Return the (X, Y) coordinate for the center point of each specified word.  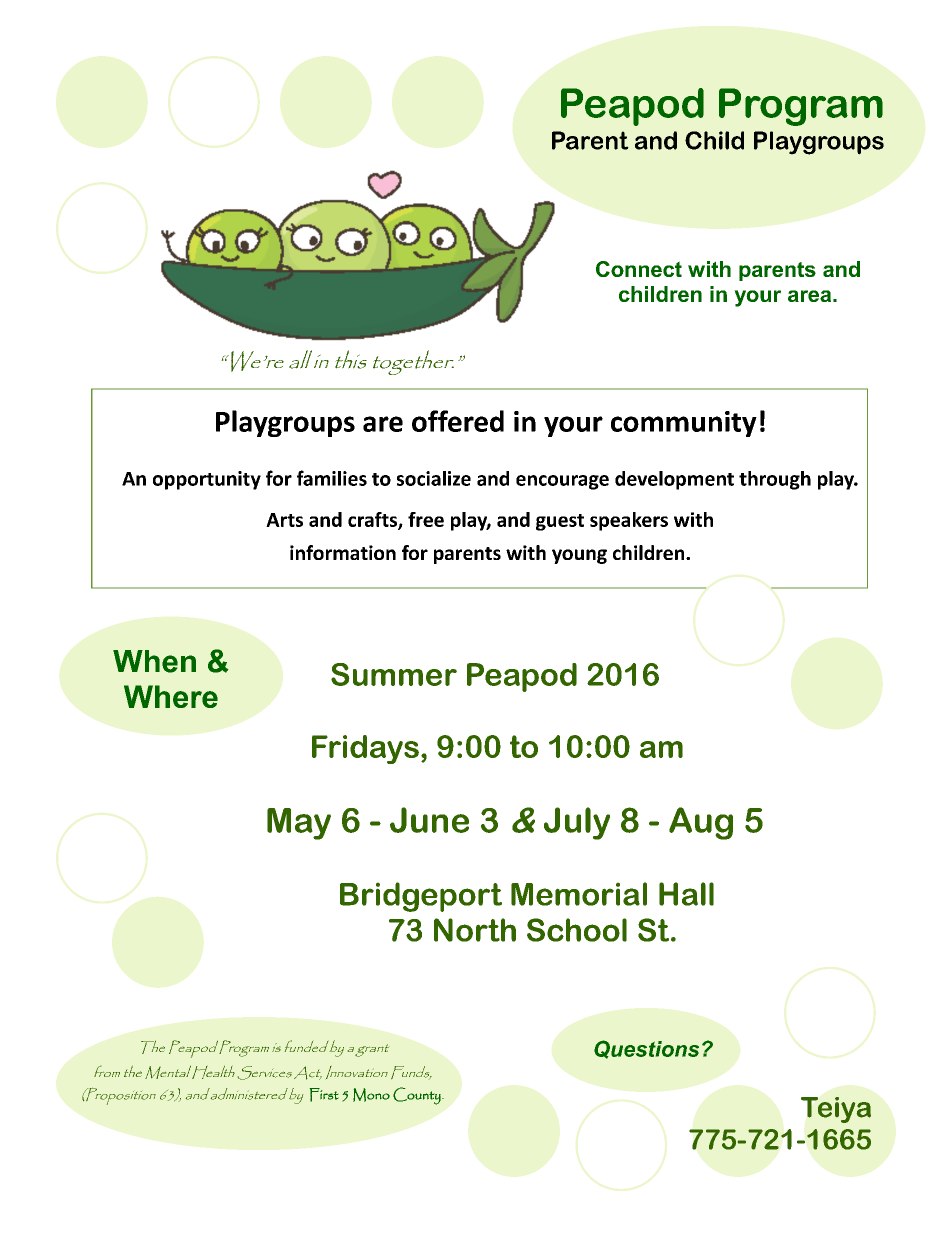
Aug (701, 823)
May (299, 824)
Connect (639, 269)
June (429, 820)
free (426, 519)
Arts (284, 520)
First (324, 1095)
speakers (629, 521)
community (684, 424)
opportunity (207, 480)
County (418, 1096)
